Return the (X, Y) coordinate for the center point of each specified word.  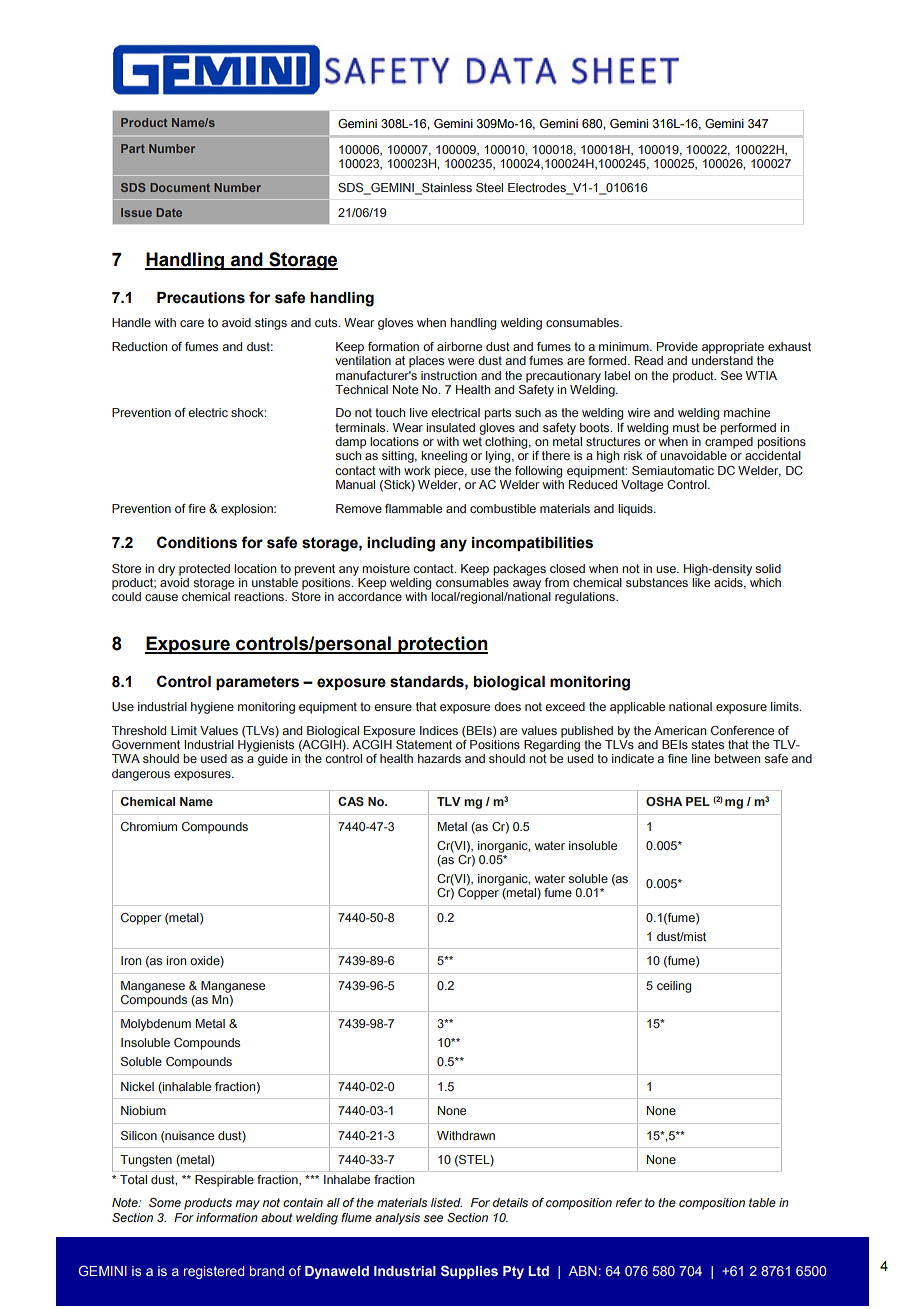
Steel (489, 187)
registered (214, 1272)
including (401, 544)
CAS (351, 801)
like (701, 582)
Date (169, 212)
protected (204, 570)
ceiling (674, 987)
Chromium (149, 826)
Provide (677, 346)
